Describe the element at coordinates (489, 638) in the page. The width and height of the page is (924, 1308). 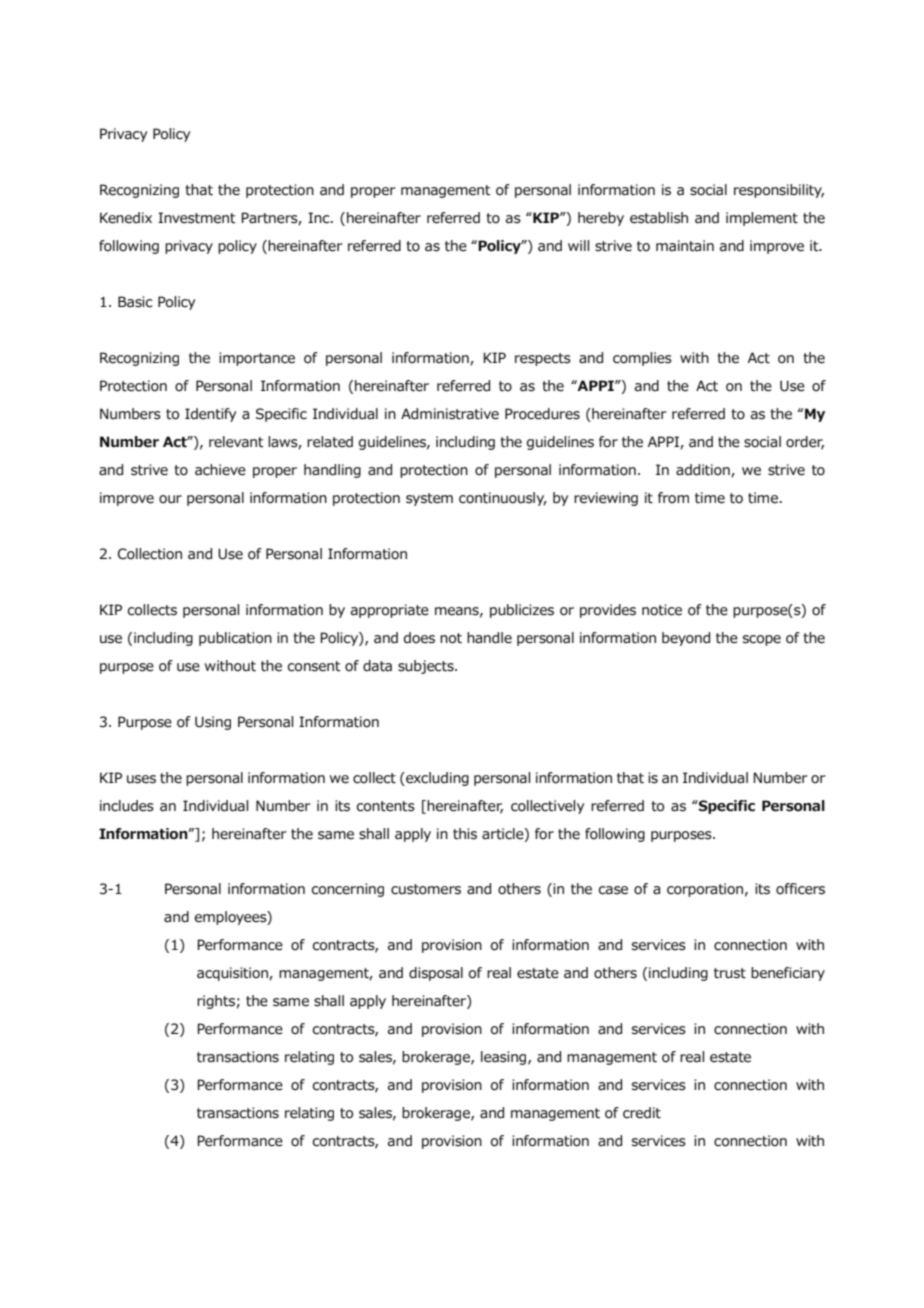
I see `handle` at that location.
